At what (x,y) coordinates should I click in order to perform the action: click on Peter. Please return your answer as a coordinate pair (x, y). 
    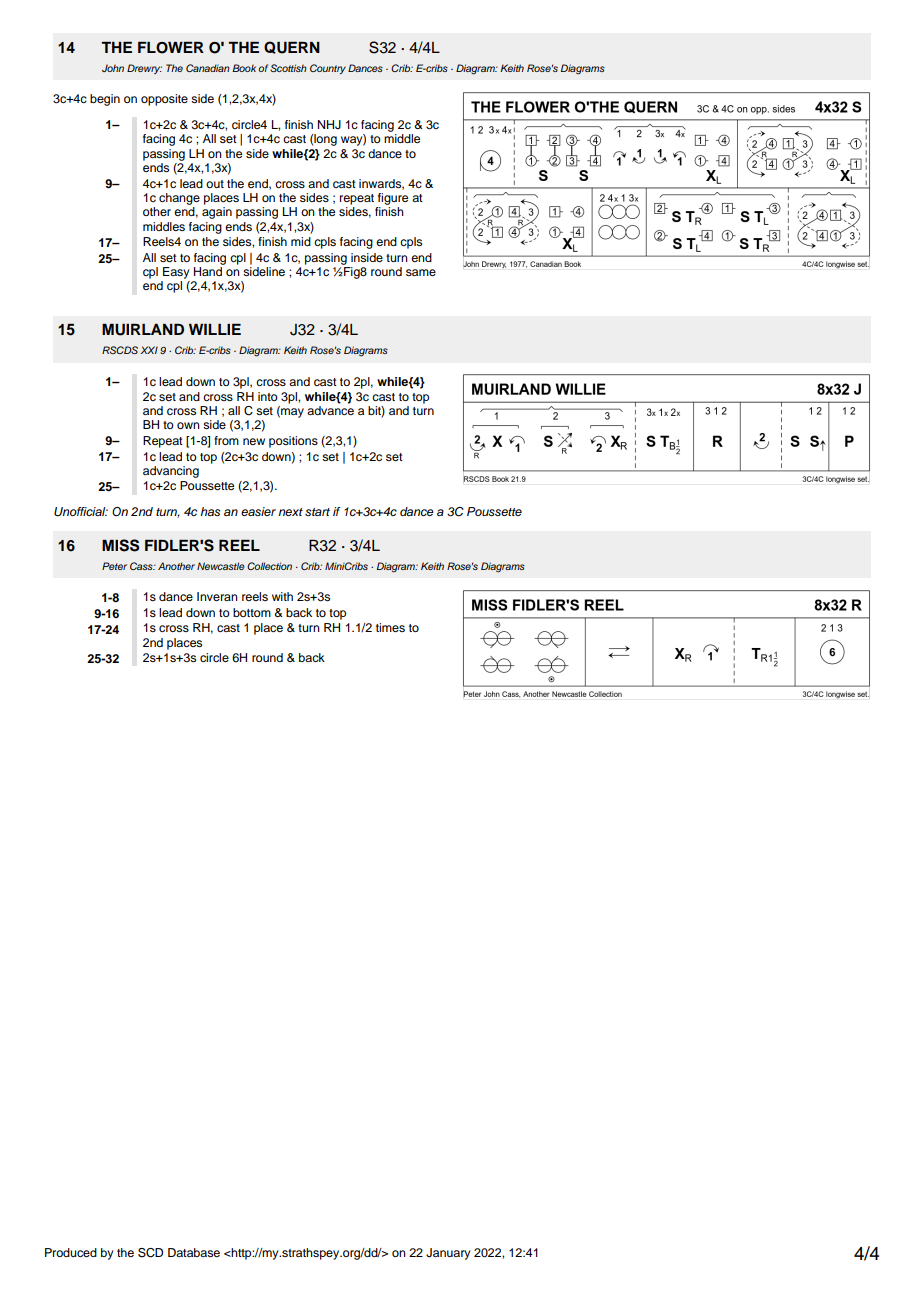
    Looking at the image, I should click on (114, 566).
